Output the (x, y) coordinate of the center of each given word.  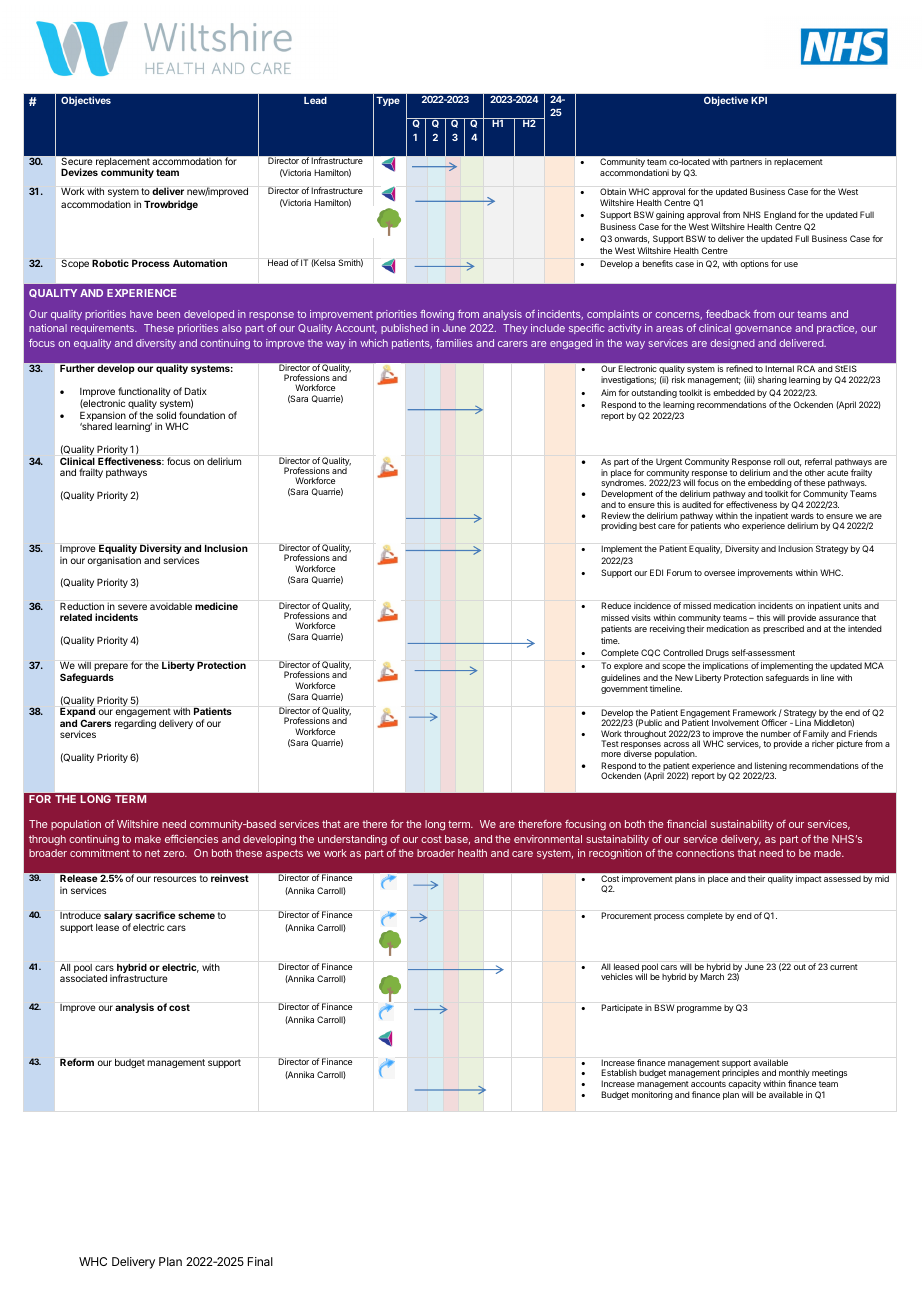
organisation (114, 561)
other (815, 472)
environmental (548, 839)
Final (260, 1261)
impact (808, 879)
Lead (315, 100)
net (152, 853)
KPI (759, 100)
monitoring (652, 1095)
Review (616, 515)
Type (388, 101)
